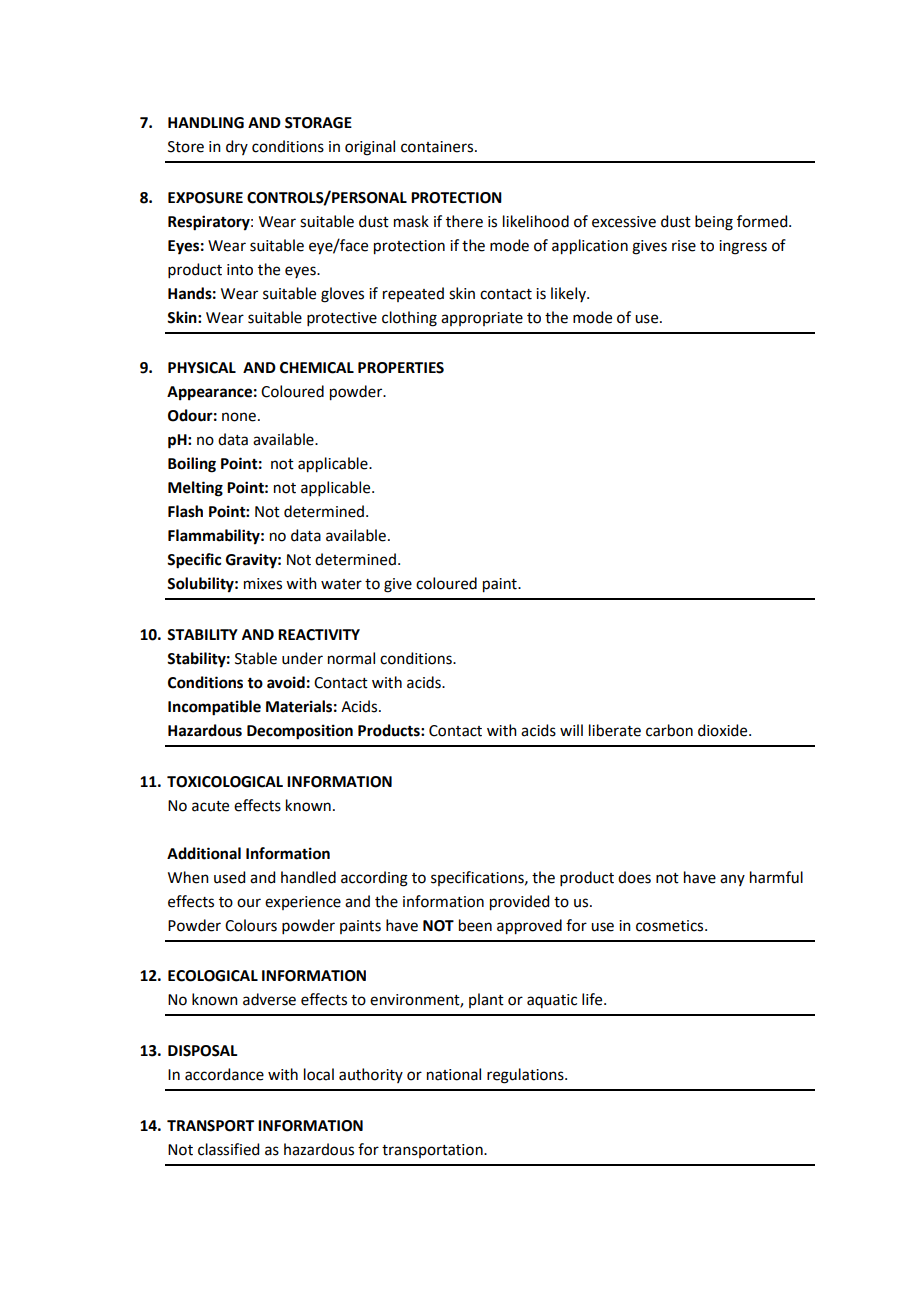  Describe the element at coordinates (225, 782) in the screenshot. I see `TOXICOLOGICAL` at that location.
